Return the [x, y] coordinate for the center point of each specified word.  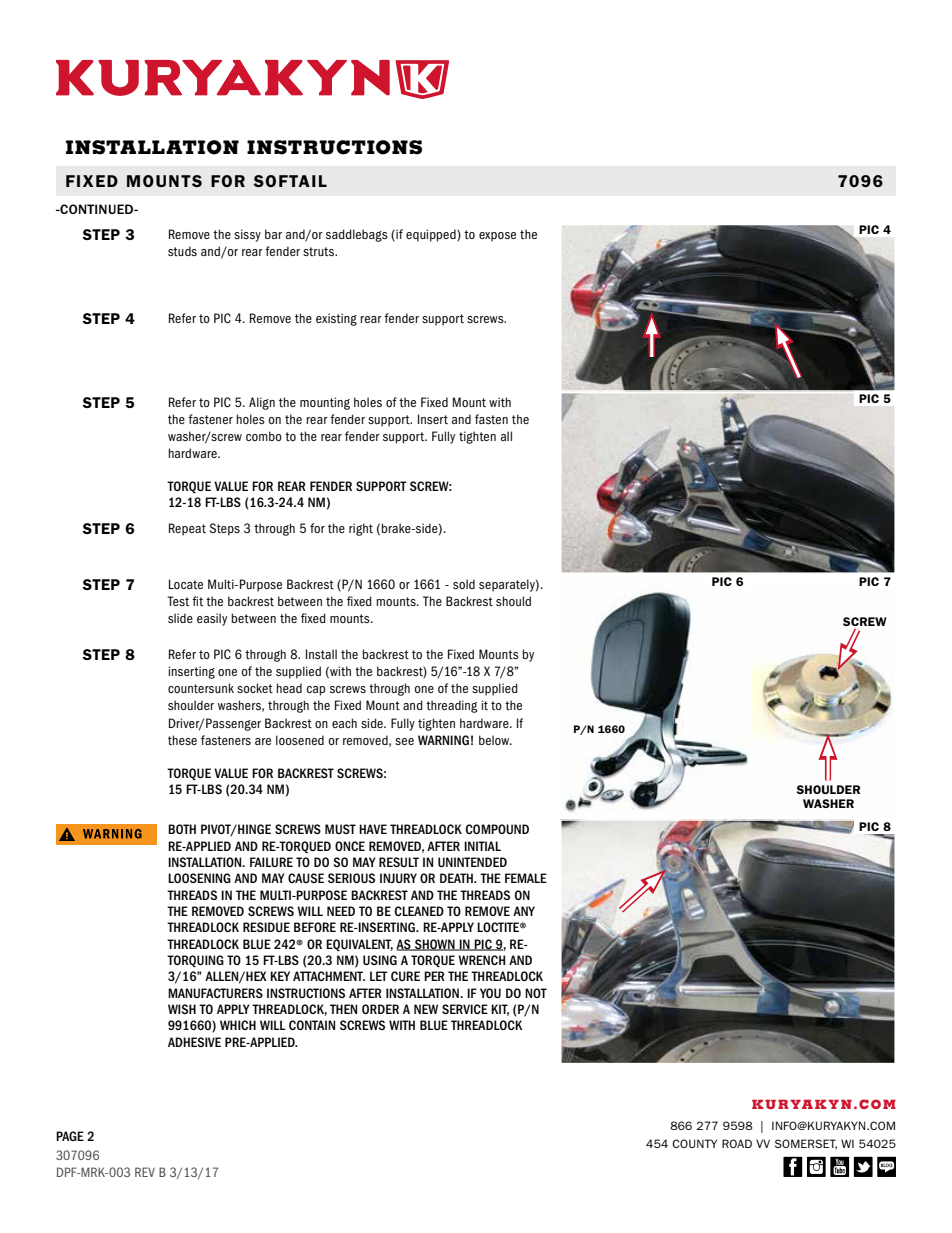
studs [182, 251]
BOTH [182, 829]
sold [464, 584]
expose [497, 237]
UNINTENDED [472, 862]
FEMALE [526, 878]
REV [145, 1172]
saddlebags [357, 235]
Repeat [187, 529]
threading [452, 706]
